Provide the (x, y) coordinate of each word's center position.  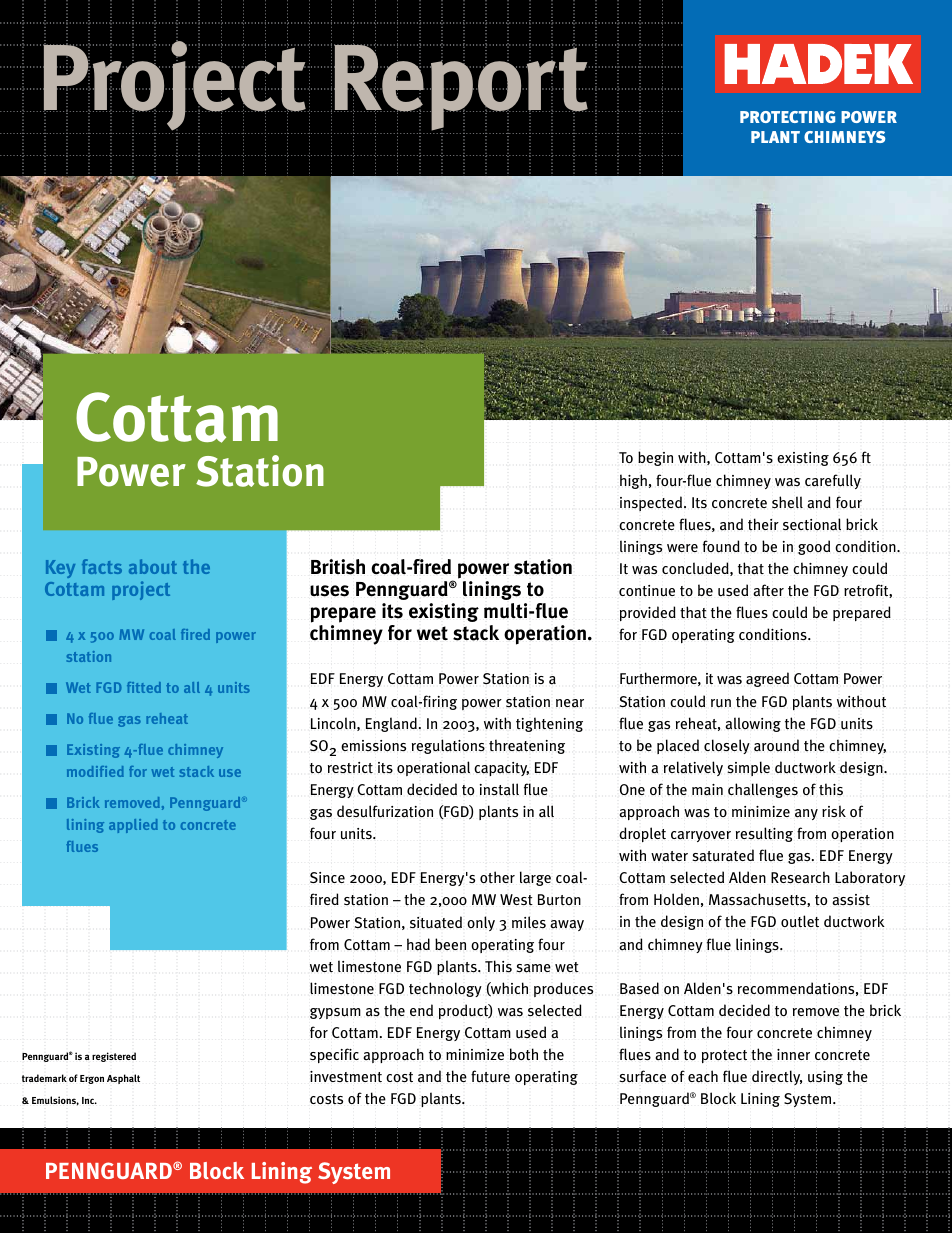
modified (95, 771)
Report (462, 87)
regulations (448, 746)
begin (655, 458)
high (633, 481)
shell (787, 502)
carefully (833, 481)
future (490, 1076)
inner (793, 1054)
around (776, 745)
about (153, 566)
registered (114, 1057)
